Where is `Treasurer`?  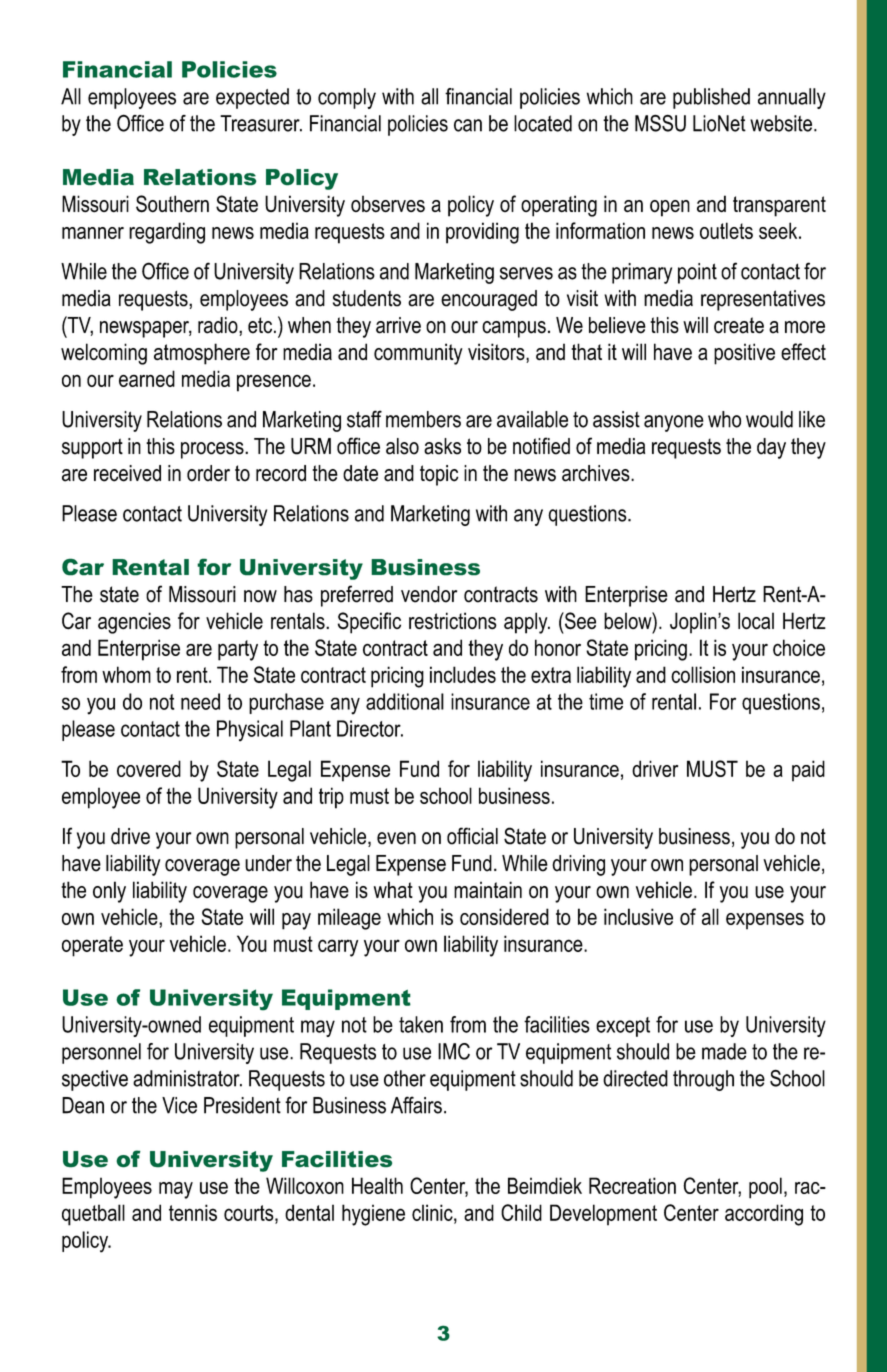 Treasurer is located at coordinates (261, 123).
